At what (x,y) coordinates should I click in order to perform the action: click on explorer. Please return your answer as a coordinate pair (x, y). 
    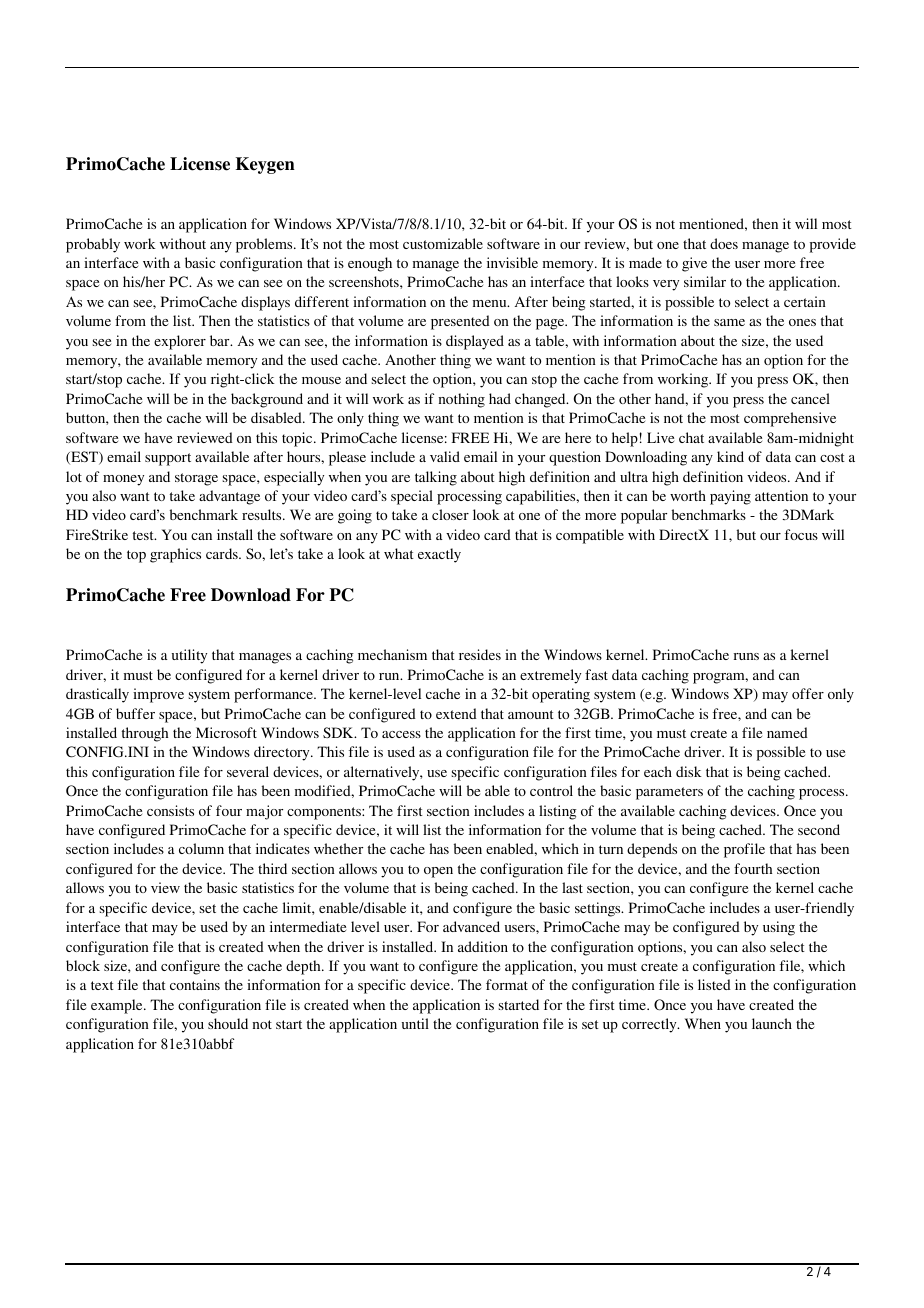
    Looking at the image, I should click on (180, 342).
